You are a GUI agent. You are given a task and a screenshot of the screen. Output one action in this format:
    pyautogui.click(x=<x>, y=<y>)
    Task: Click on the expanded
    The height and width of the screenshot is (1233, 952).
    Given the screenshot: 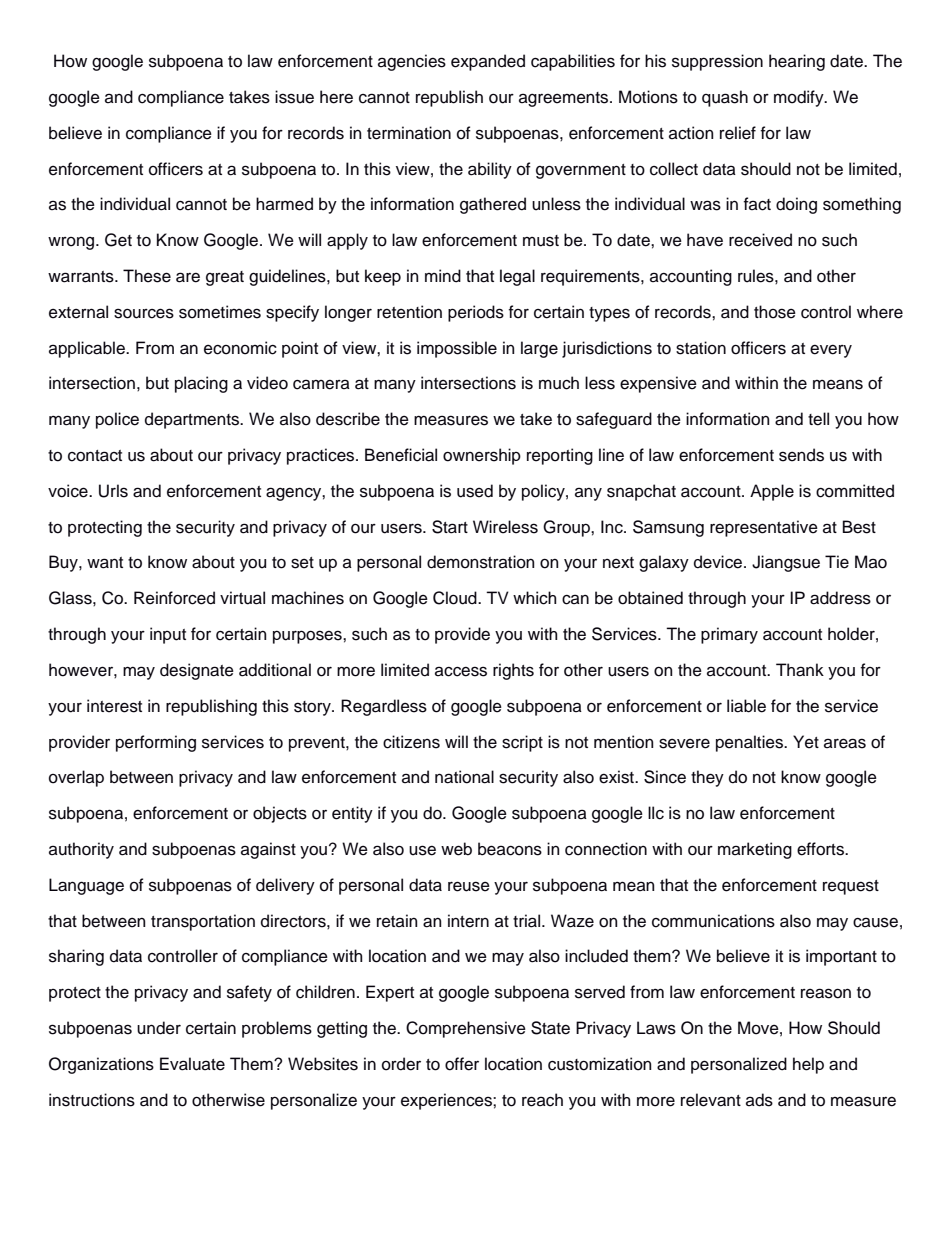 What is the action you would take?
    pyautogui.click(x=488, y=62)
